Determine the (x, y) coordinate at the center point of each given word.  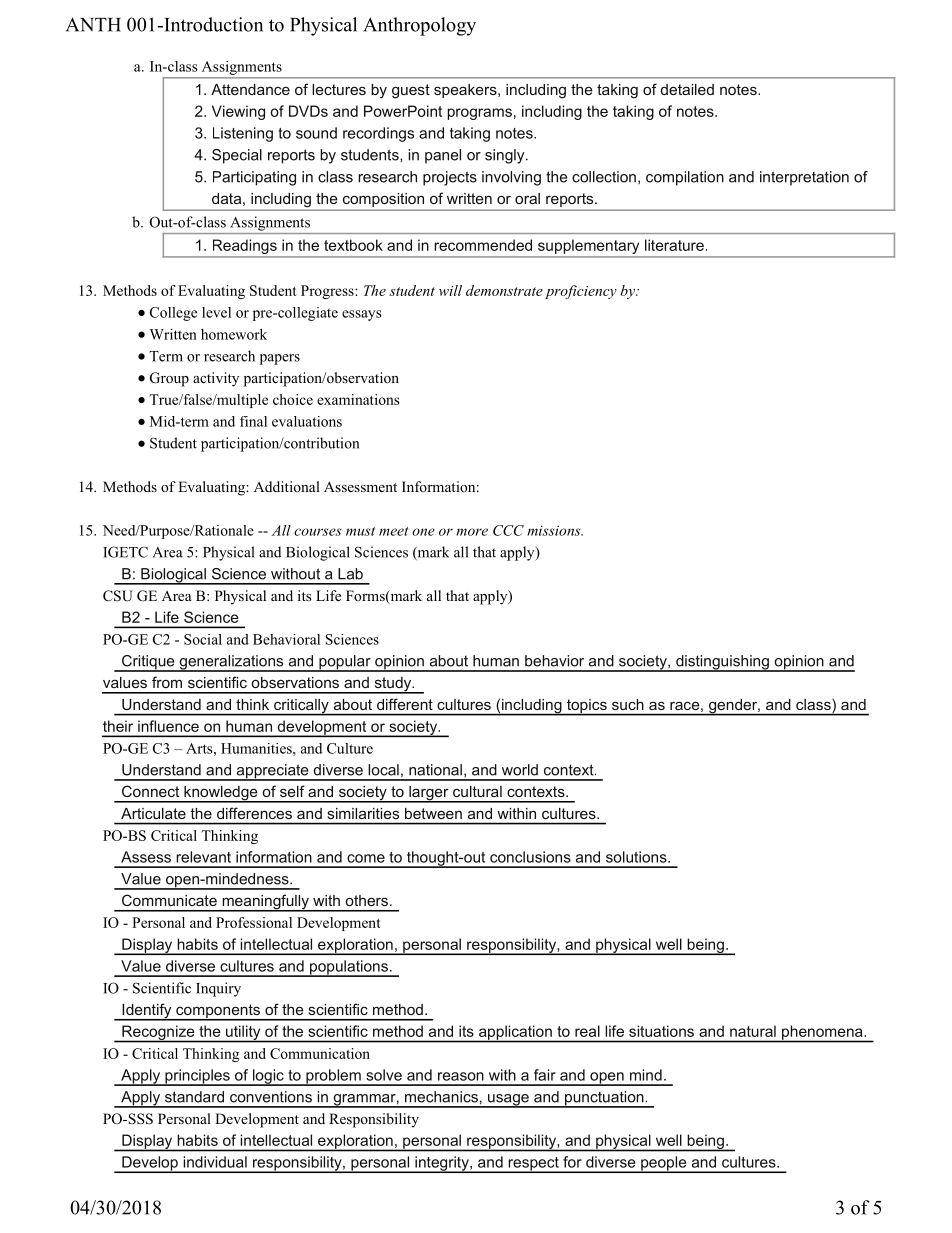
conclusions (530, 857)
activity (216, 379)
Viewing (238, 112)
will (450, 290)
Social (203, 639)
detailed (687, 89)
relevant (203, 857)
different (405, 704)
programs (479, 114)
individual (215, 1162)
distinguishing (722, 663)
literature (674, 245)
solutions (637, 857)
